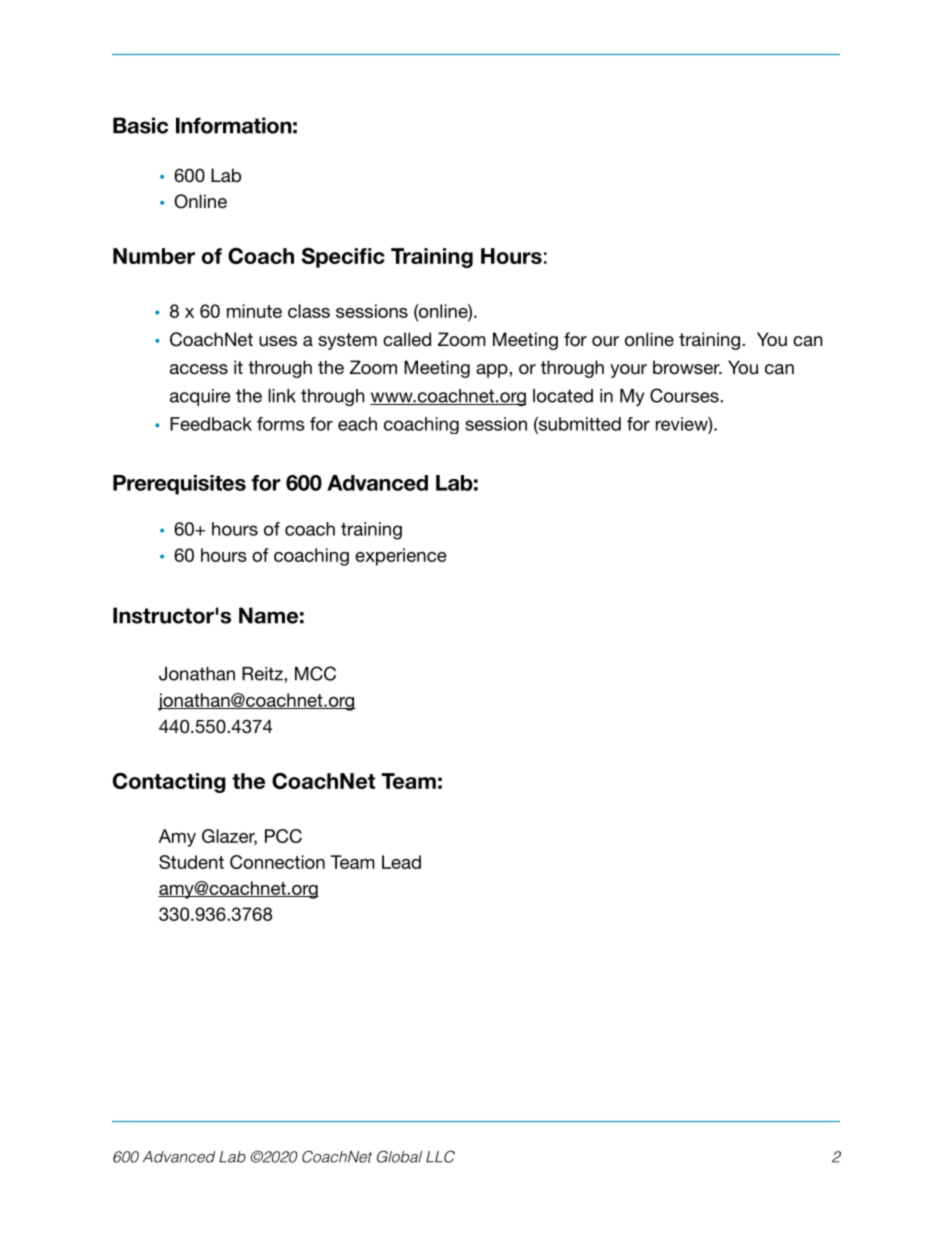 The image size is (952, 1233). Describe the element at coordinates (563, 396) in the screenshot. I see `located` at that location.
